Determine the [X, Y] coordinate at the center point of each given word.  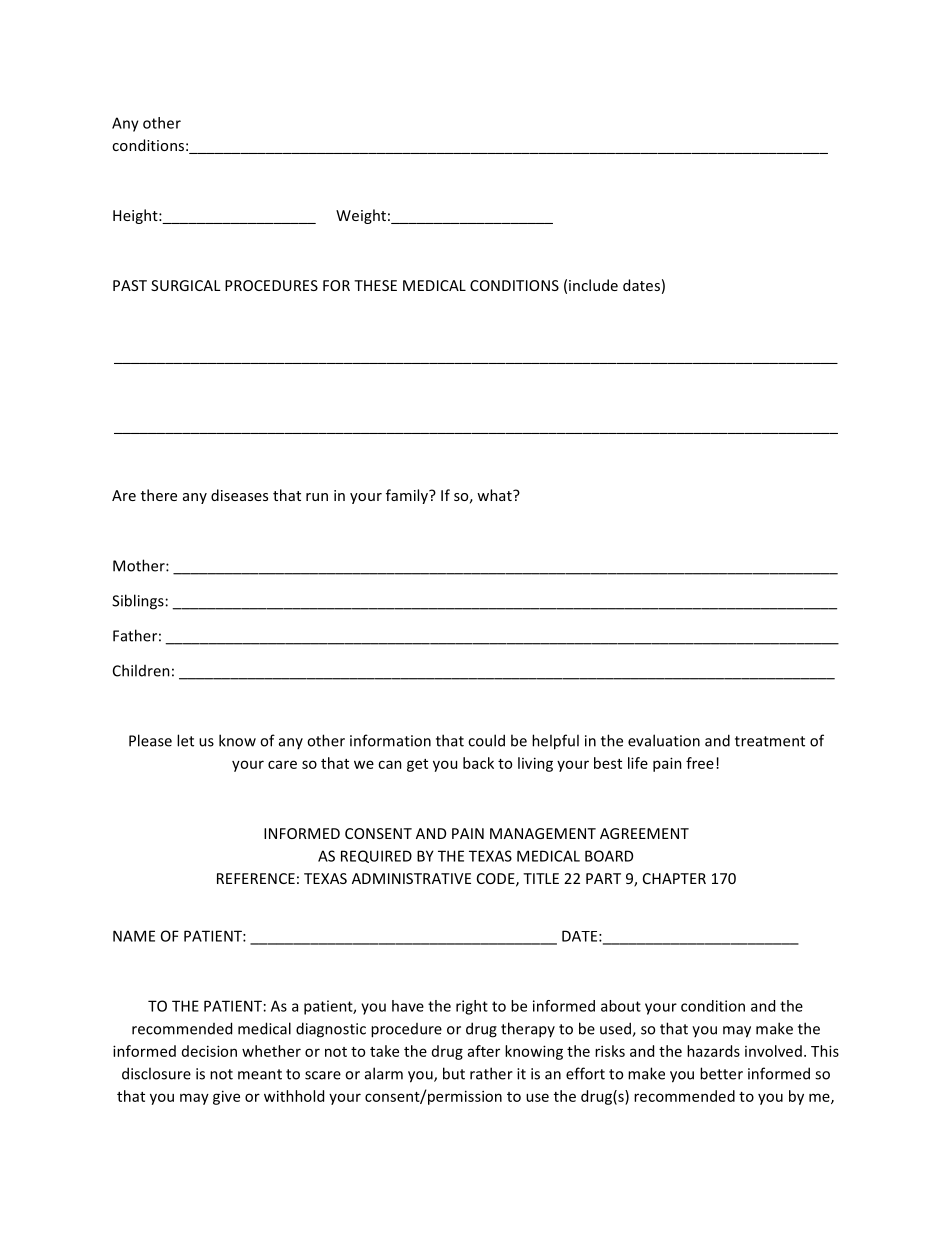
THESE [375, 285]
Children [141, 670]
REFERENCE [256, 878]
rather [491, 1073]
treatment [770, 741]
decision [209, 1051]
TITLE [541, 878]
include [593, 285]
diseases [239, 495]
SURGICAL [186, 285]
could [486, 740]
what [495, 495]
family [408, 496]
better [721, 1073]
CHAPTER [674, 878]
